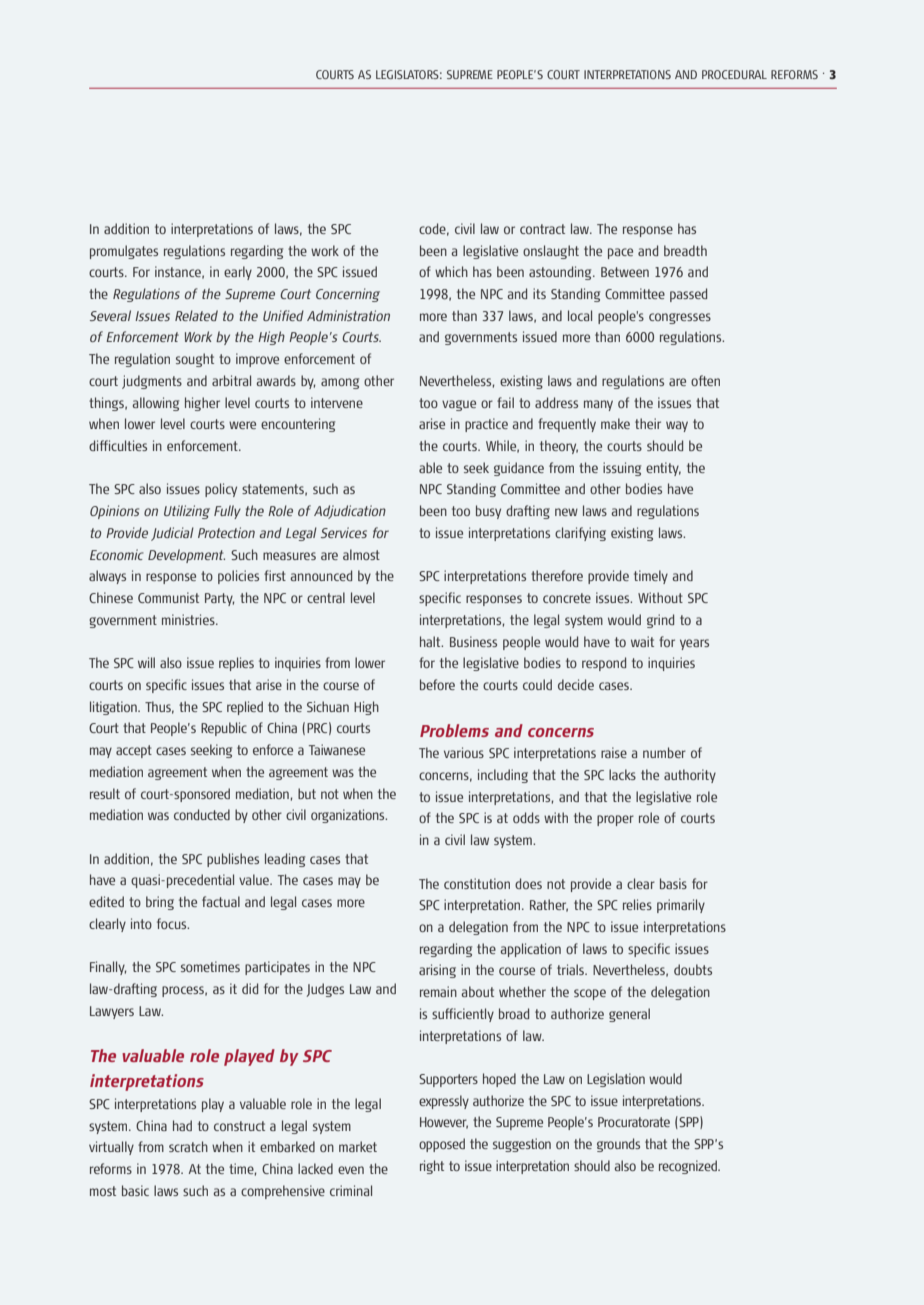 This screenshot has height=1305, width=924. What do you see at coordinates (705, 380) in the screenshot?
I see `often` at bounding box center [705, 380].
